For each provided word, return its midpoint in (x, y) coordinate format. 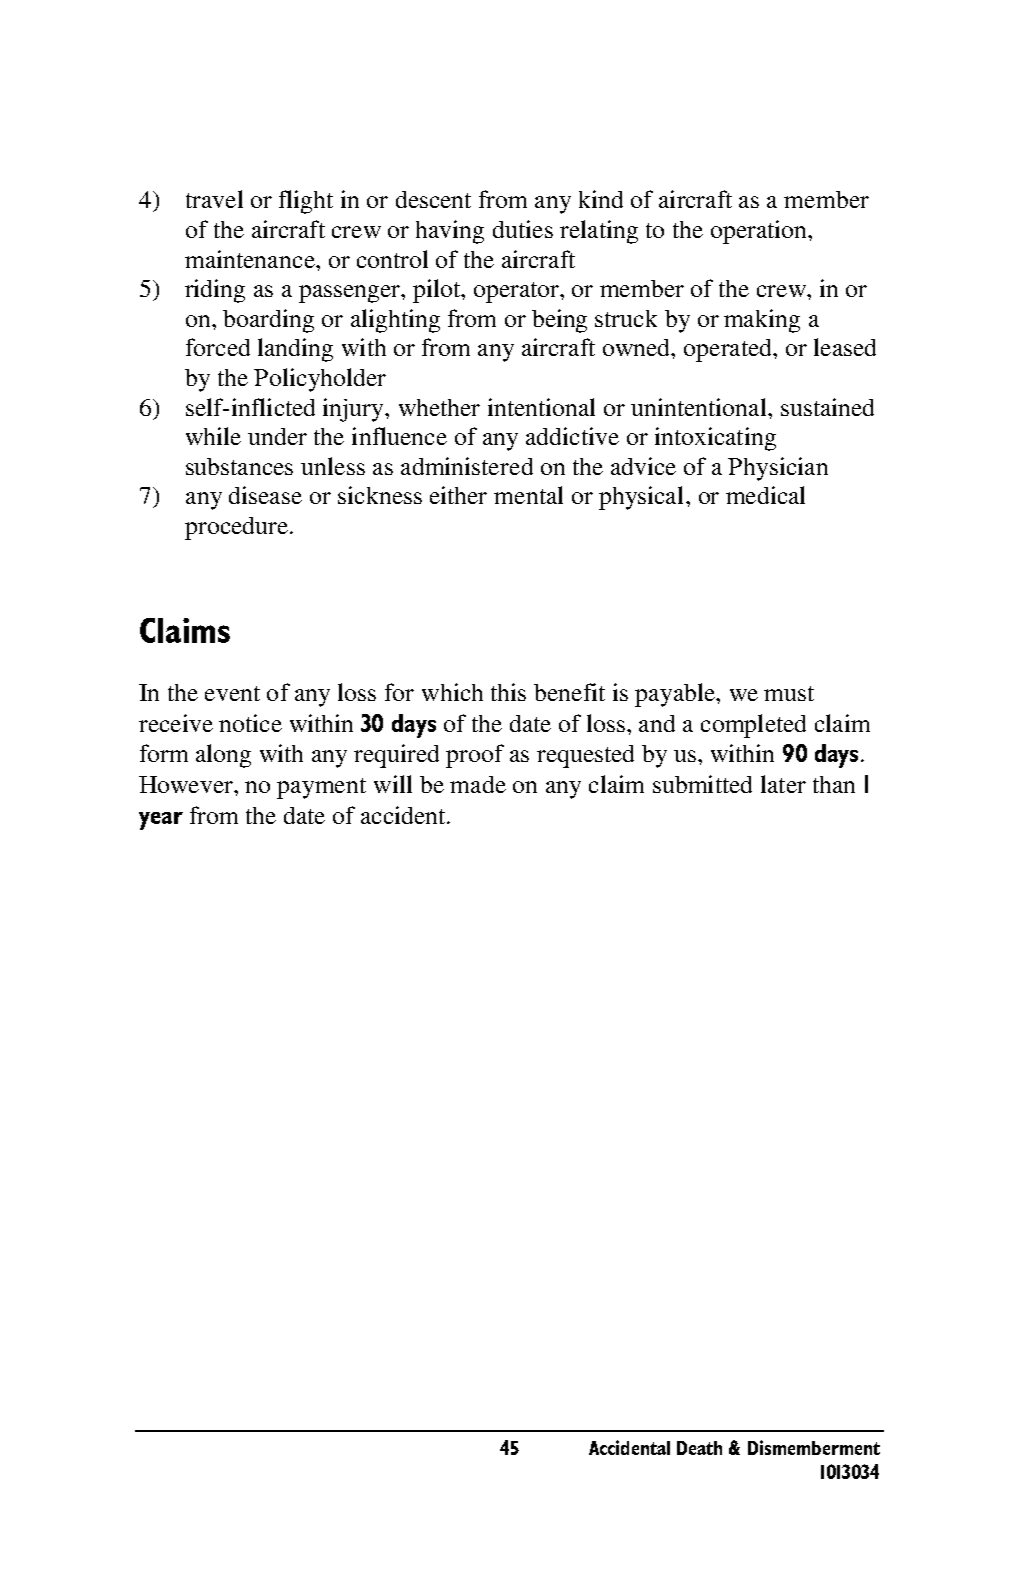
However (187, 784)
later (783, 784)
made (478, 784)
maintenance (251, 259)
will (393, 784)
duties (523, 229)
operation (760, 232)
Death (699, 1448)
